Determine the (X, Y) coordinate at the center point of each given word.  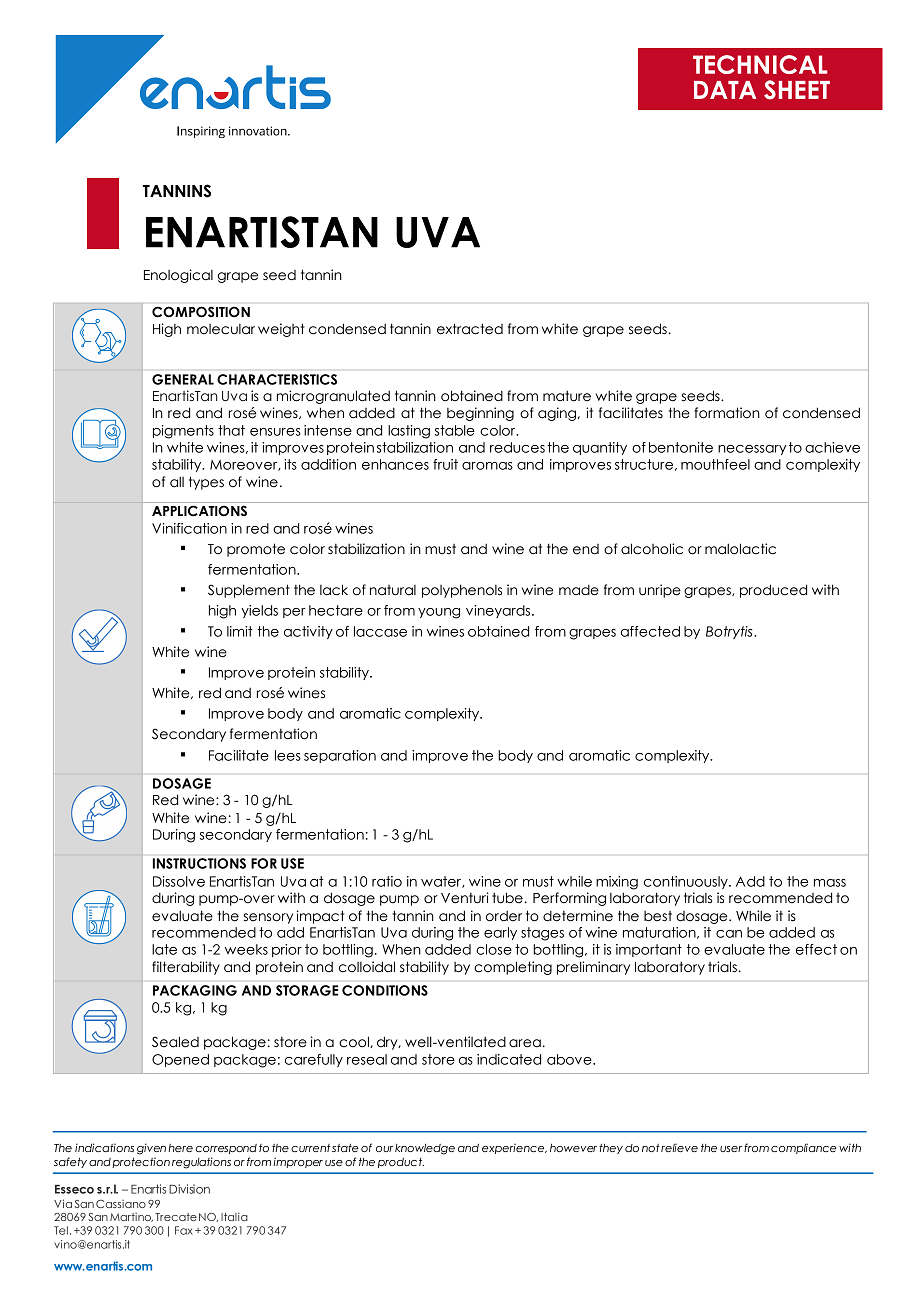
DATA (725, 90)
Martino (131, 1217)
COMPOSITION (201, 311)
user (731, 1149)
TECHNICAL (760, 64)
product (401, 1163)
